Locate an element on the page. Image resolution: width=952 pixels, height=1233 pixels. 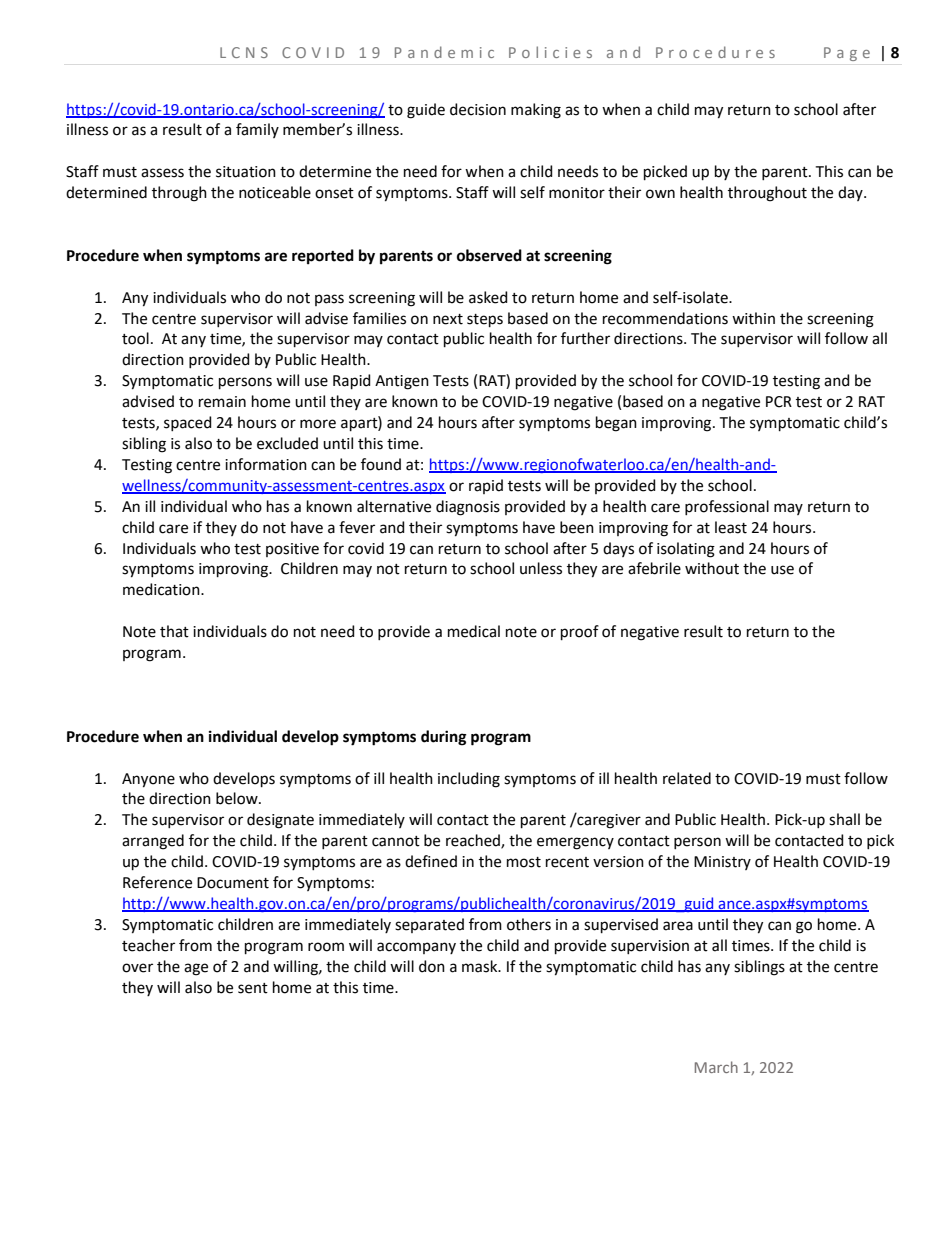
during is located at coordinates (444, 738).
